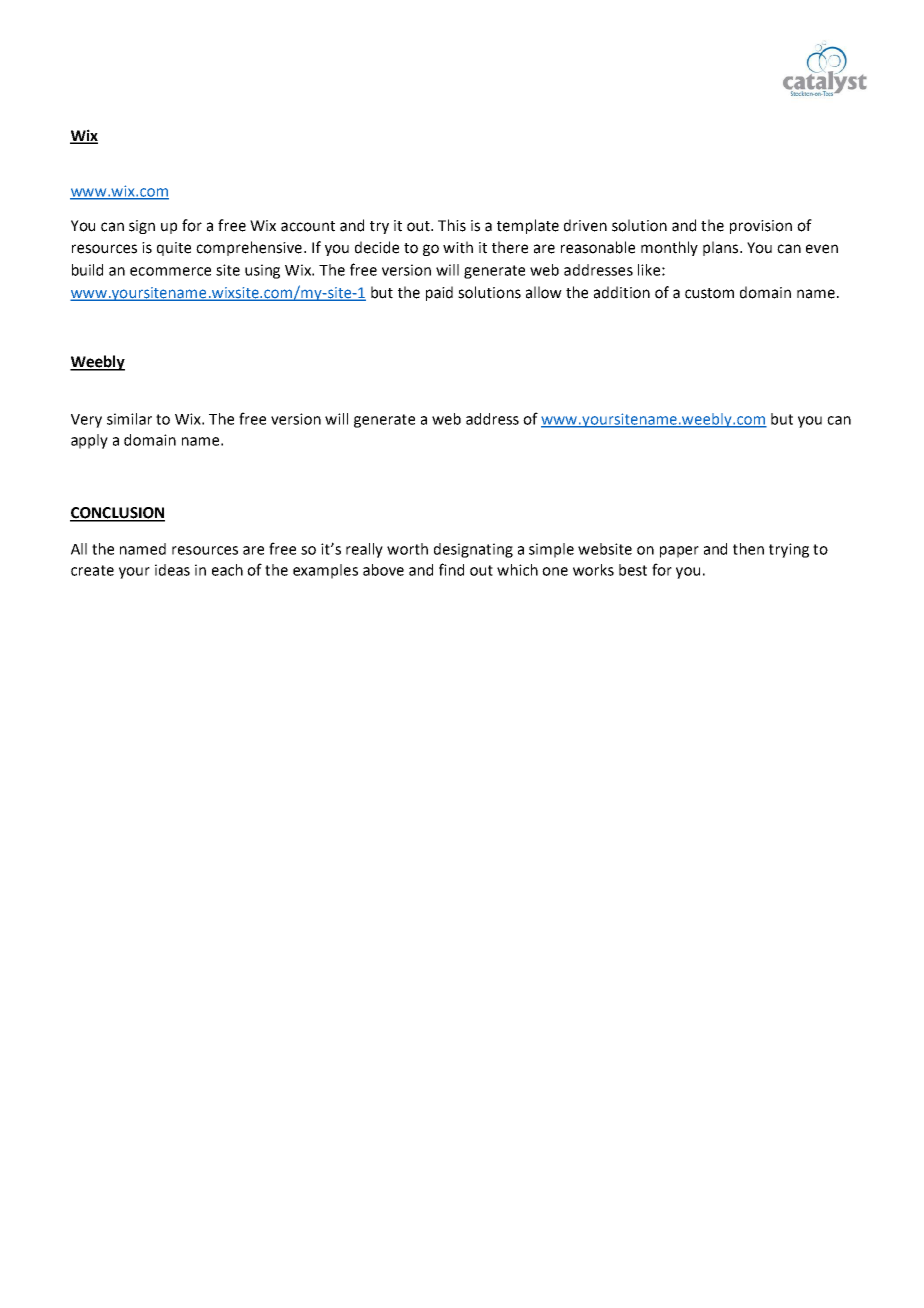 The height and width of the screenshot is (1308, 924). I want to click on find, so click(451, 569).
